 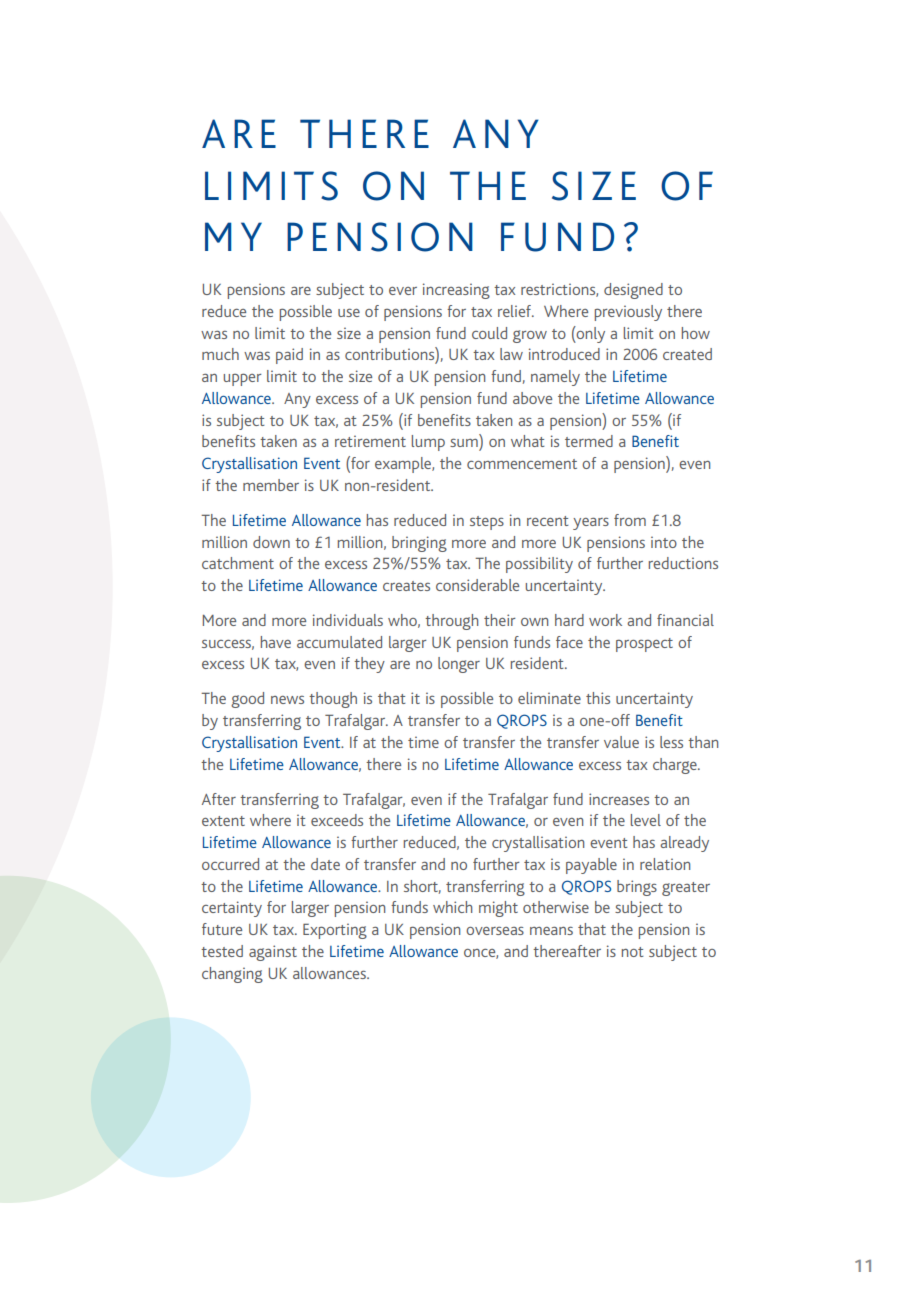 What do you see at coordinates (273, 953) in the screenshot?
I see `against` at bounding box center [273, 953].
